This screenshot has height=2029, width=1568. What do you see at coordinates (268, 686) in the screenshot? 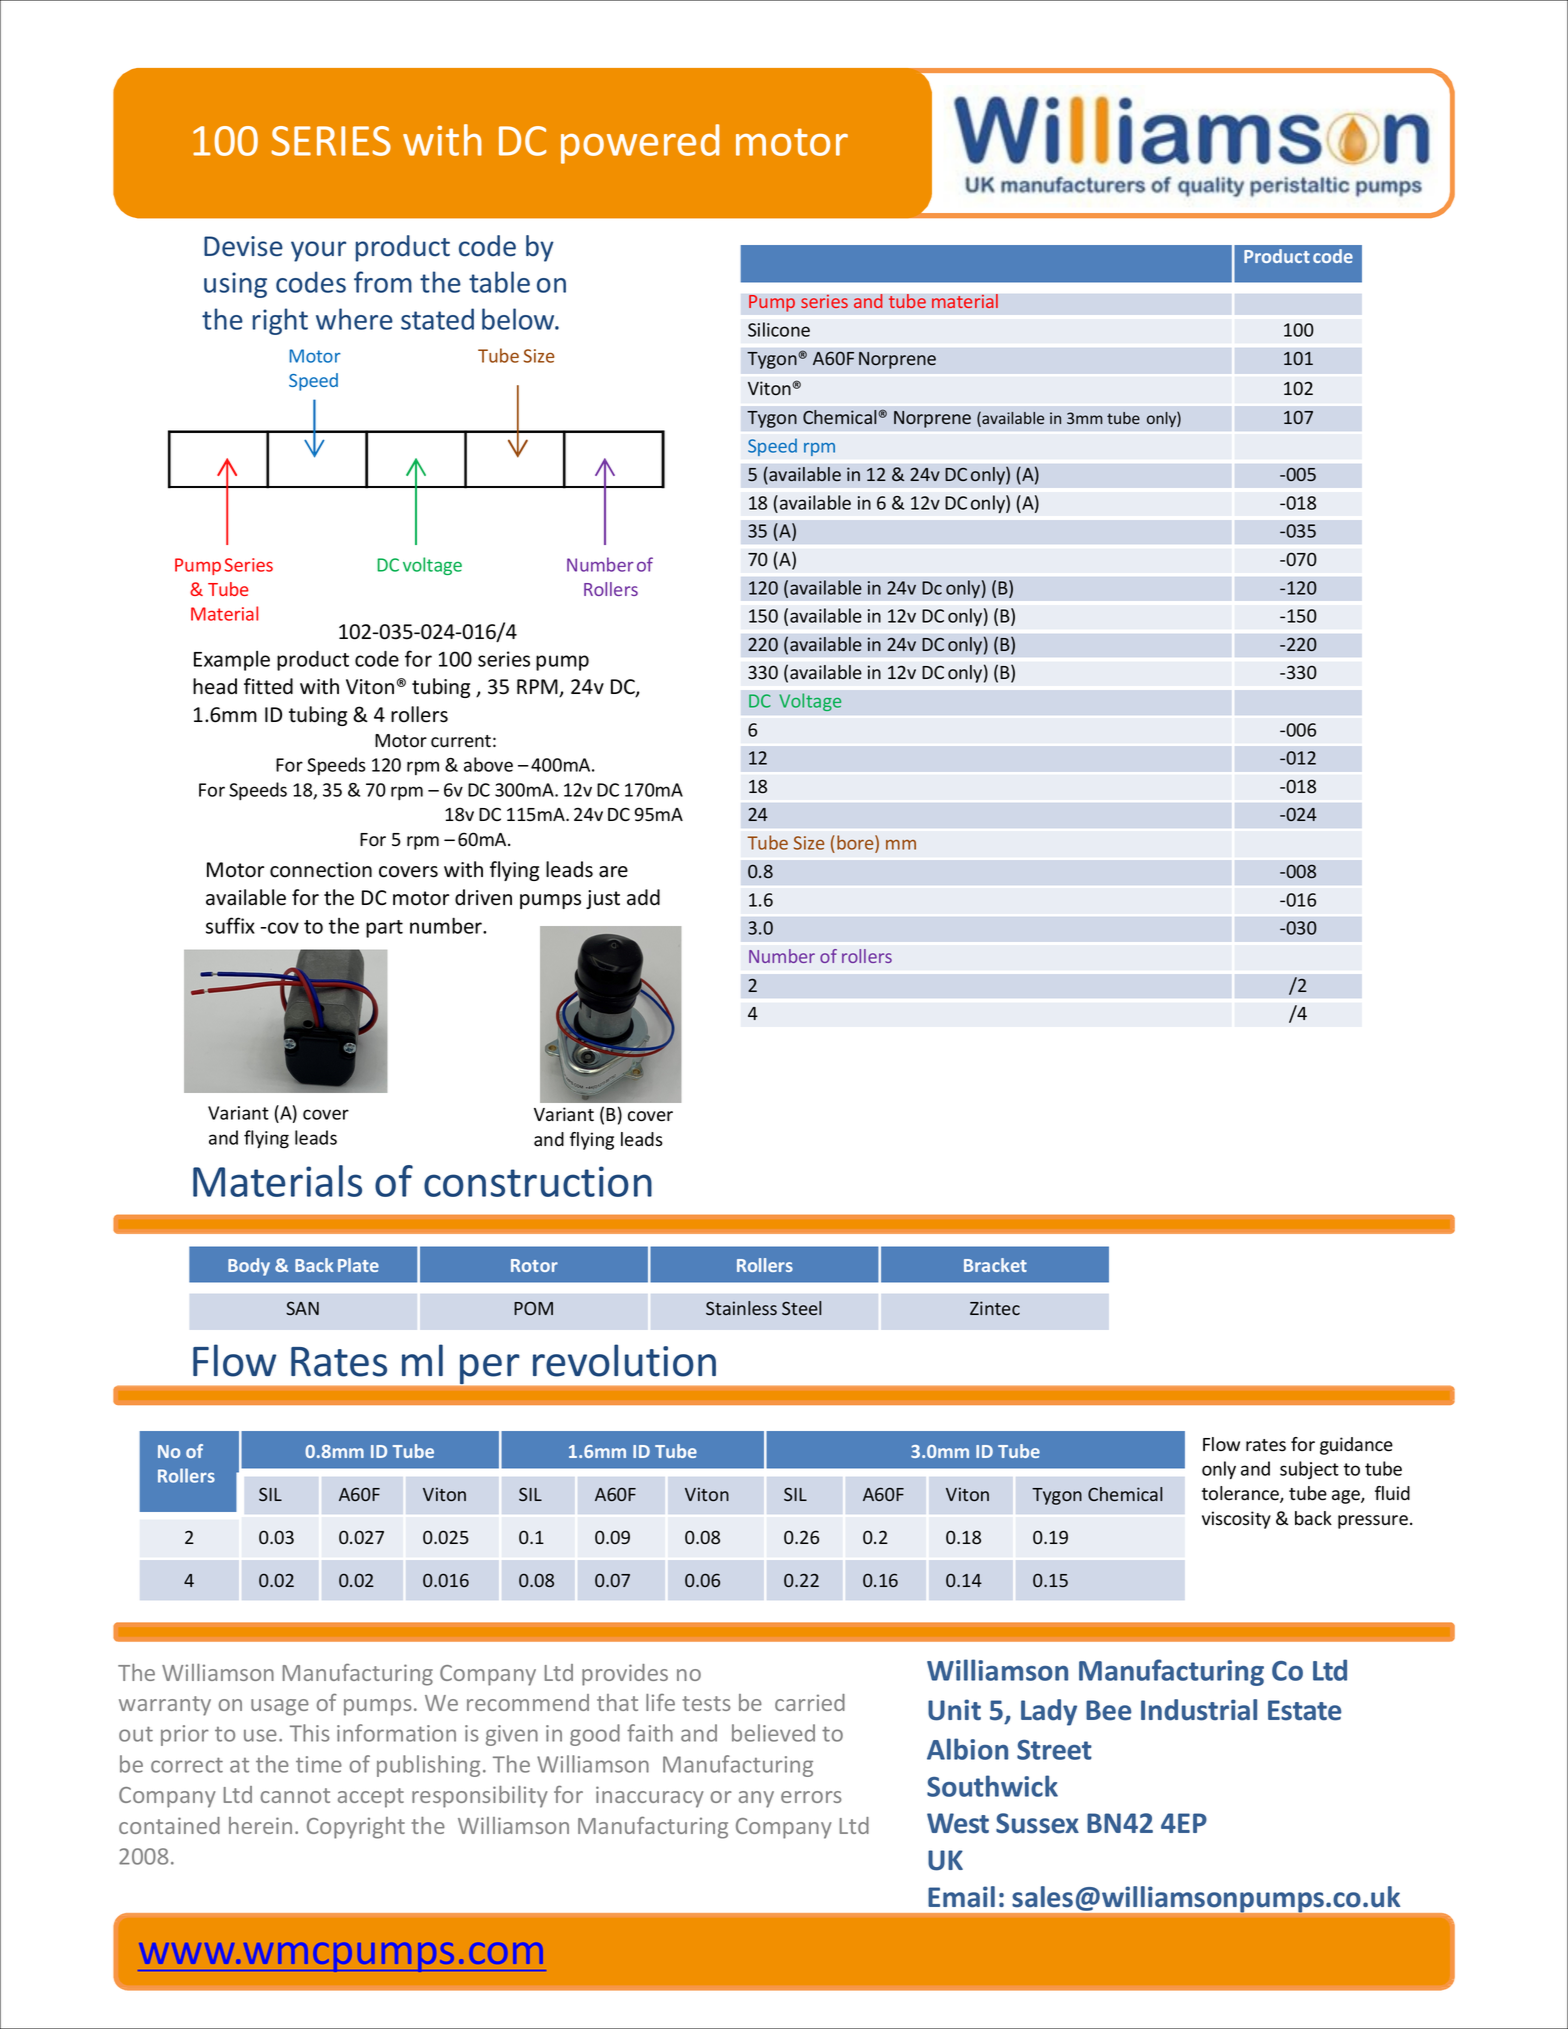
I see `fitted` at bounding box center [268, 686].
